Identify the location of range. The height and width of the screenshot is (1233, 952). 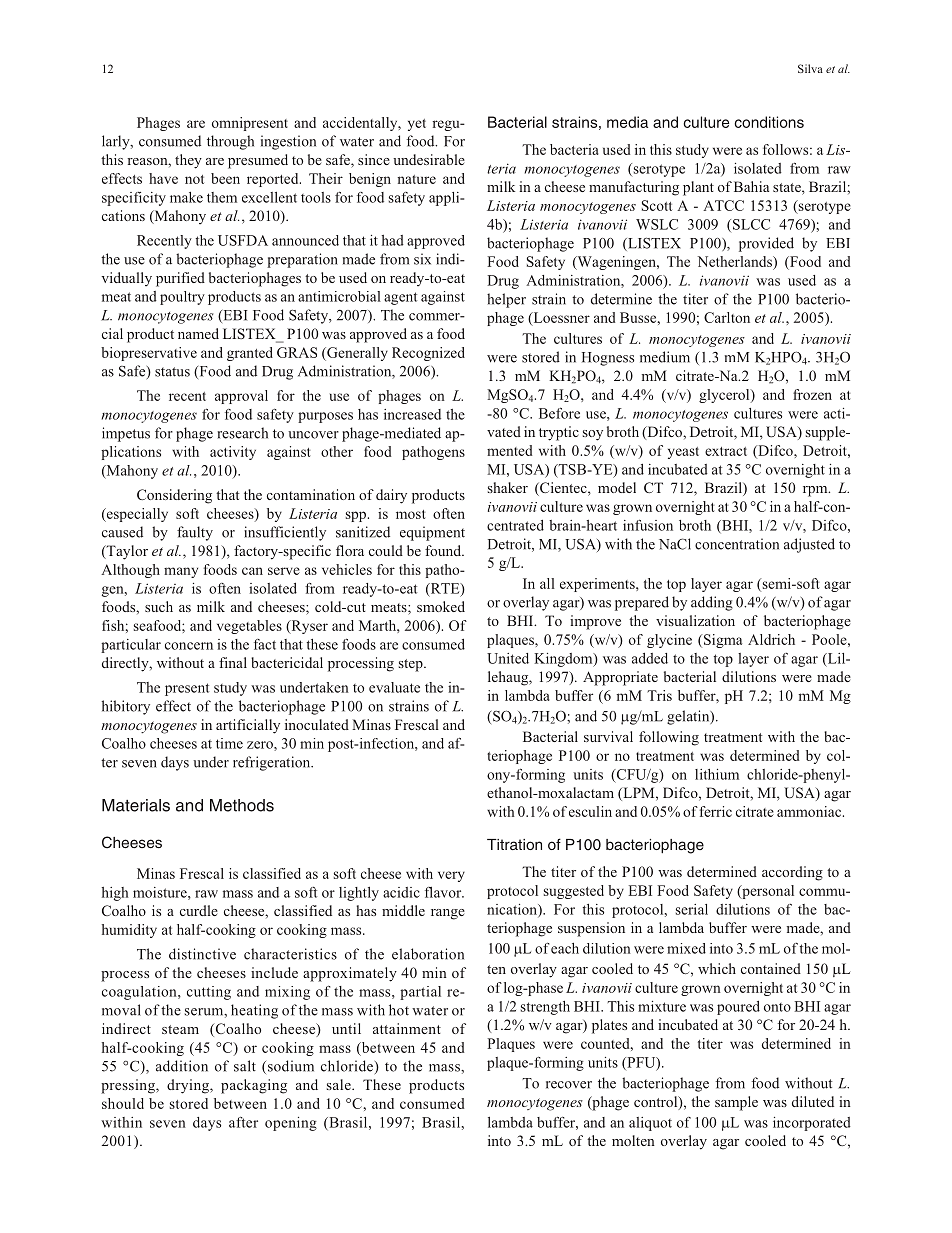
(448, 914).
